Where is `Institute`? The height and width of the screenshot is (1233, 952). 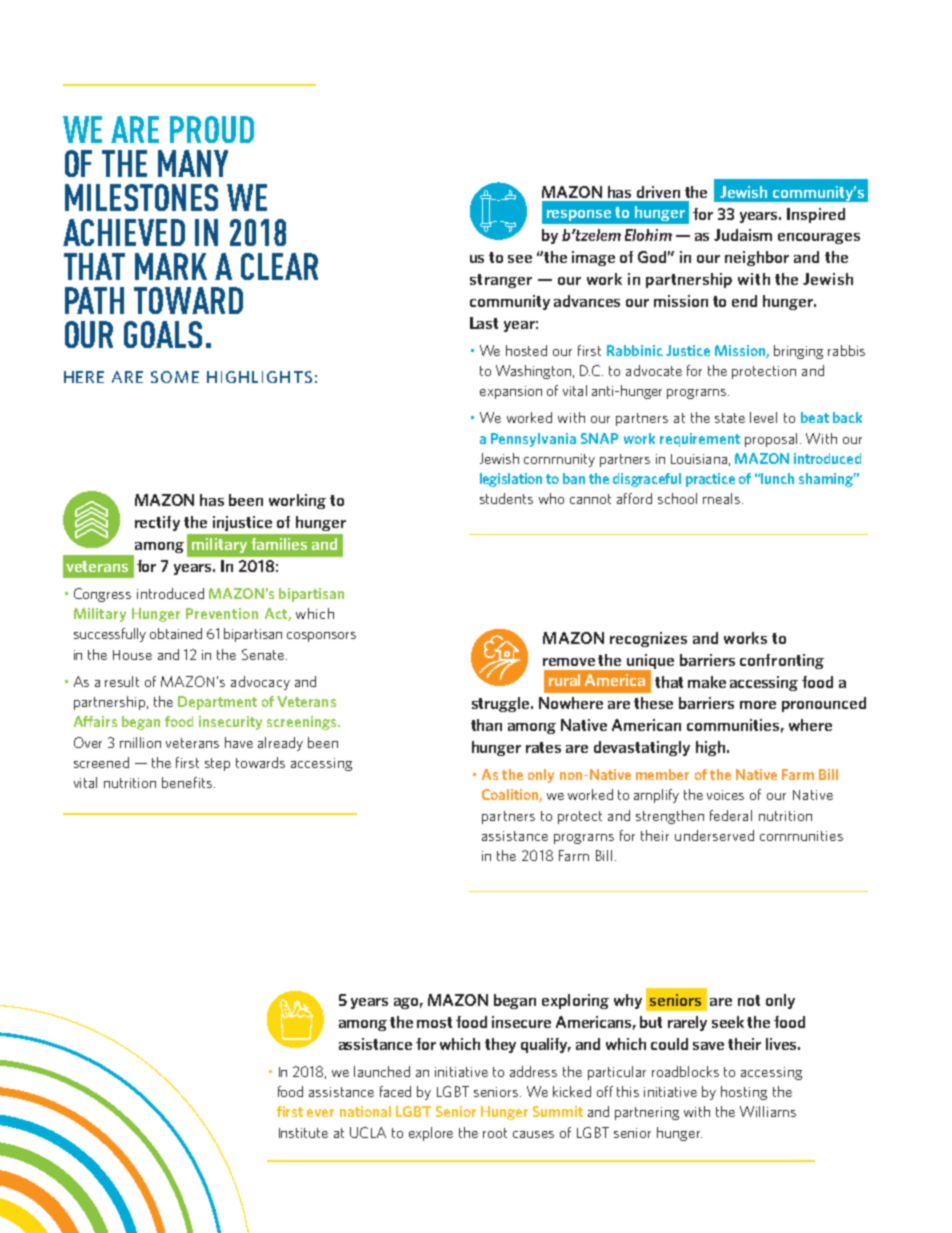 Institute is located at coordinates (303, 1133).
